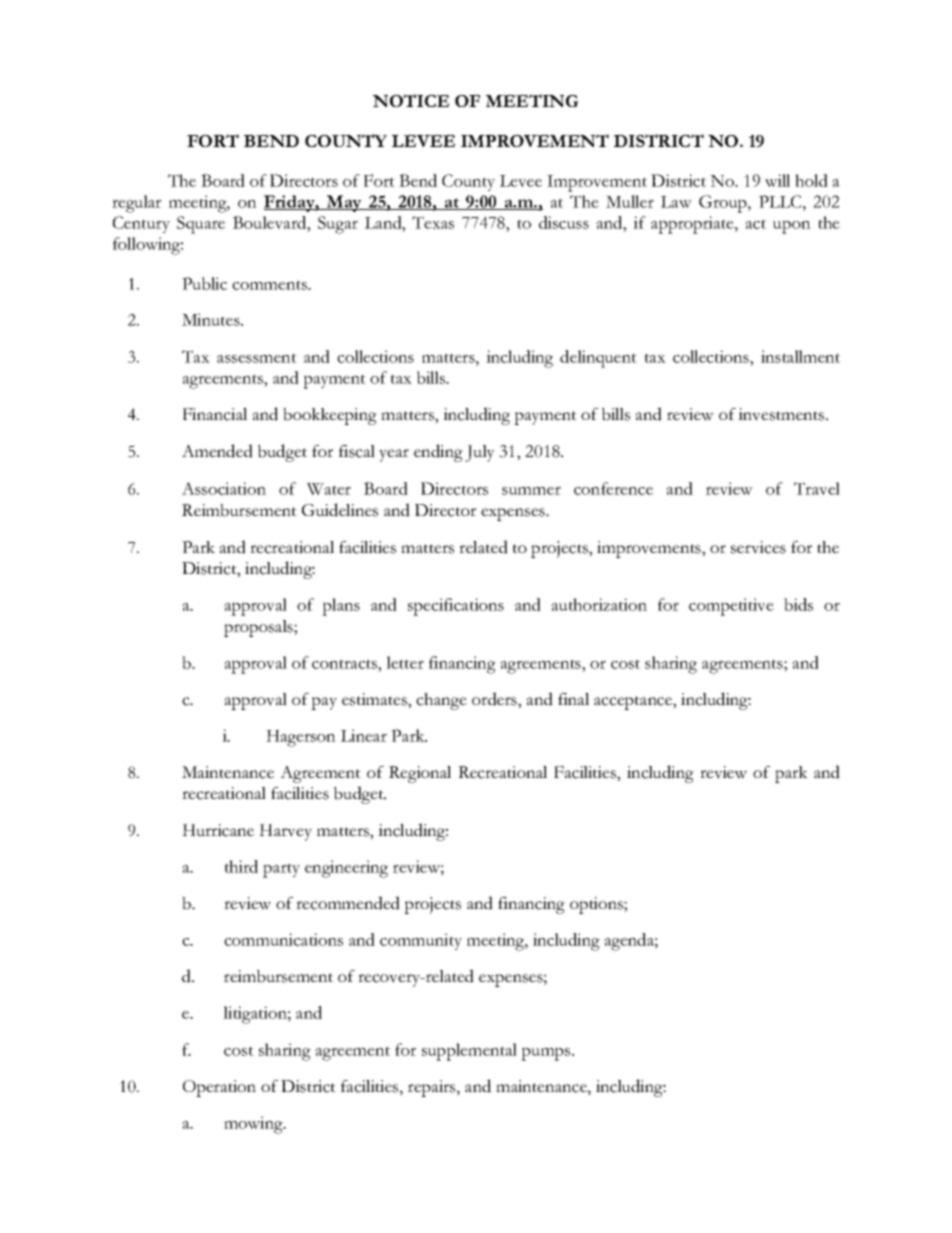 This screenshot has width=952, height=1233. I want to click on pumps, so click(547, 1054).
